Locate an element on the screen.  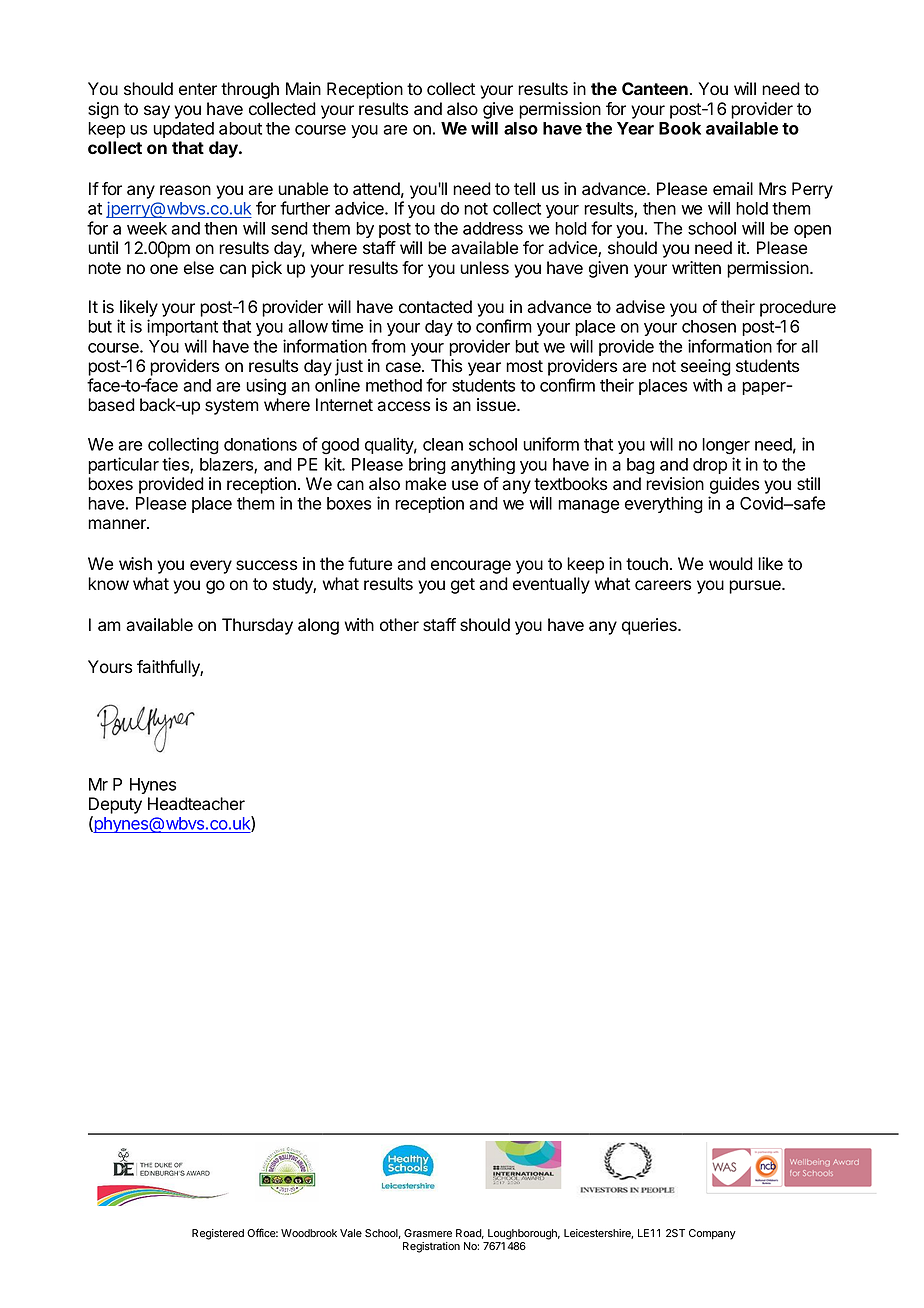
Registered is located at coordinates (218, 1234).
